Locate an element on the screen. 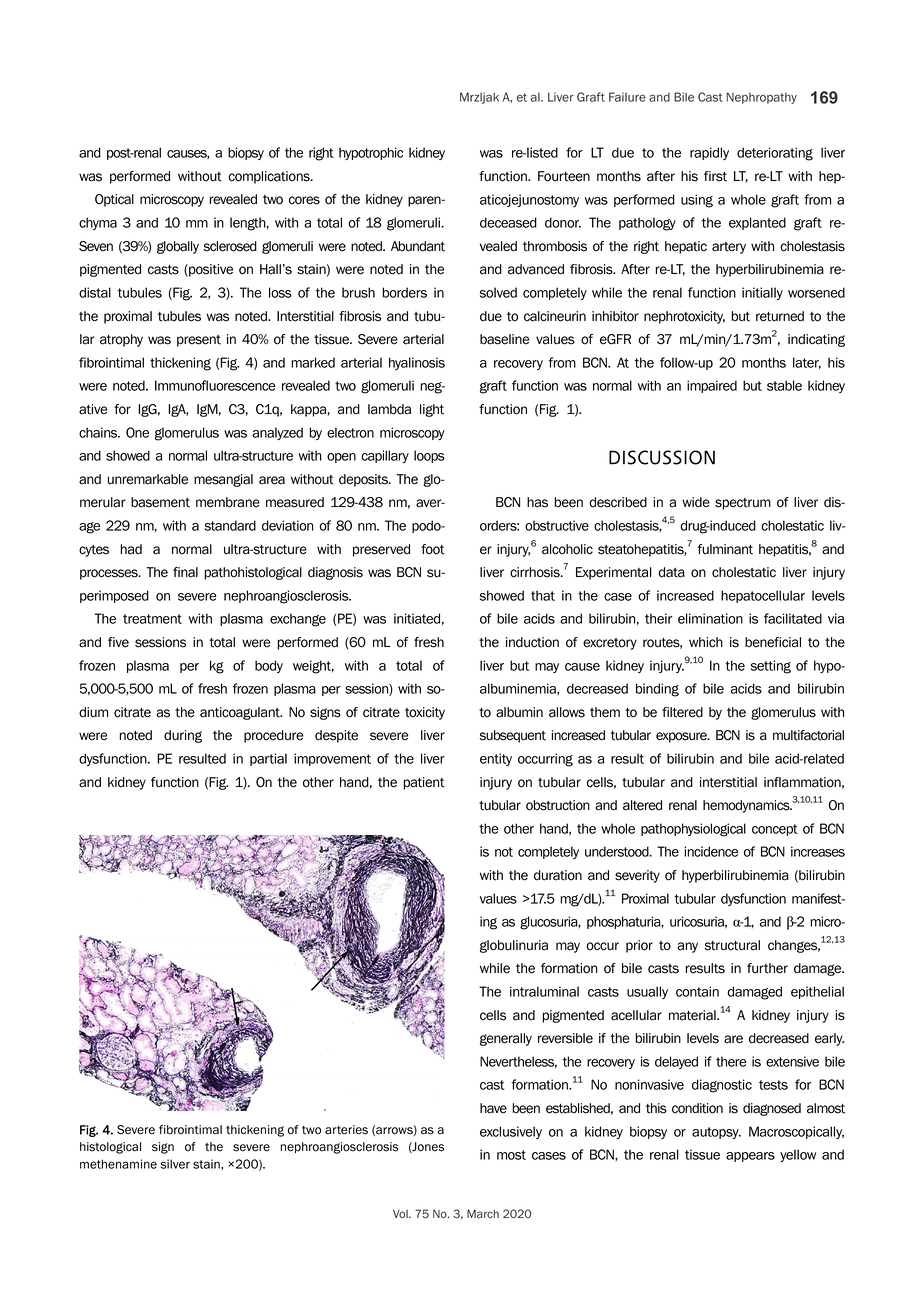  final is located at coordinates (185, 572).
